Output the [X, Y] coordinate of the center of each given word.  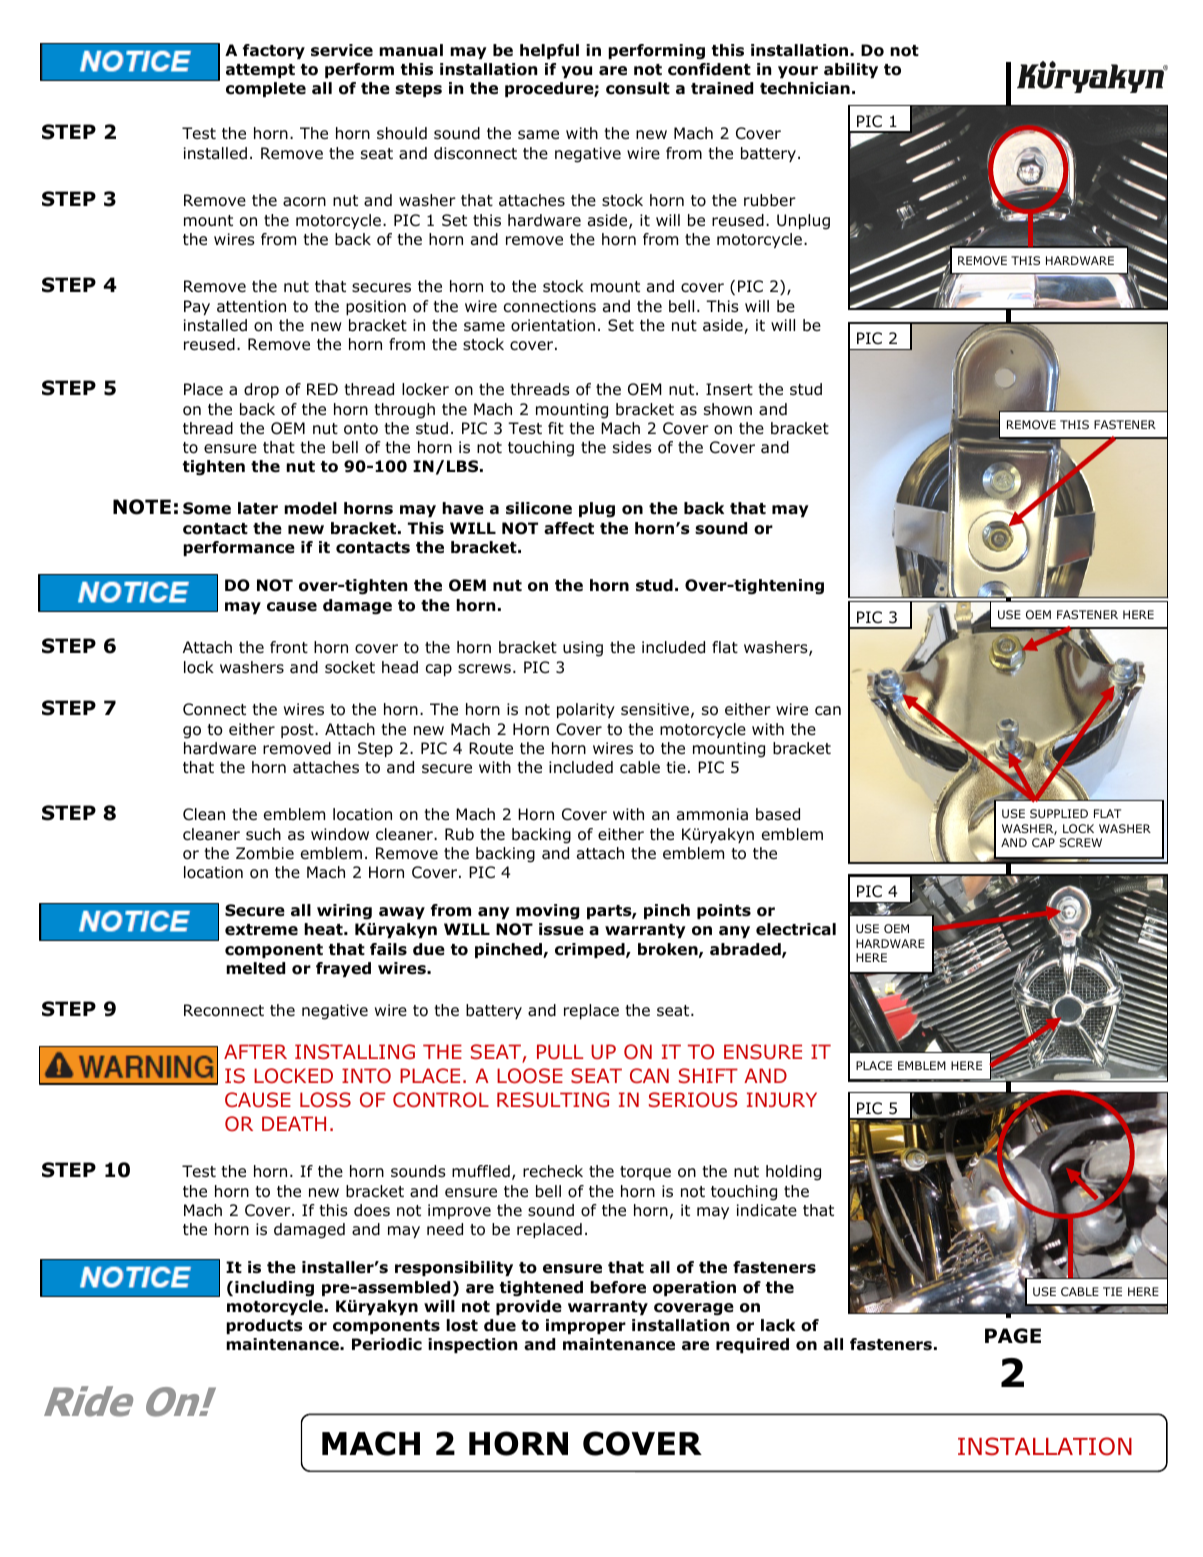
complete [266, 89]
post [298, 731]
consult [638, 88]
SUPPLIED [1059, 813]
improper [586, 1326]
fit [556, 428]
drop [261, 390]
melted [255, 968]
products [264, 1326]
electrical [796, 929]
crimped [591, 950]
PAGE [1013, 1336]
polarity [586, 710]
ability [851, 70]
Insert [729, 389]
